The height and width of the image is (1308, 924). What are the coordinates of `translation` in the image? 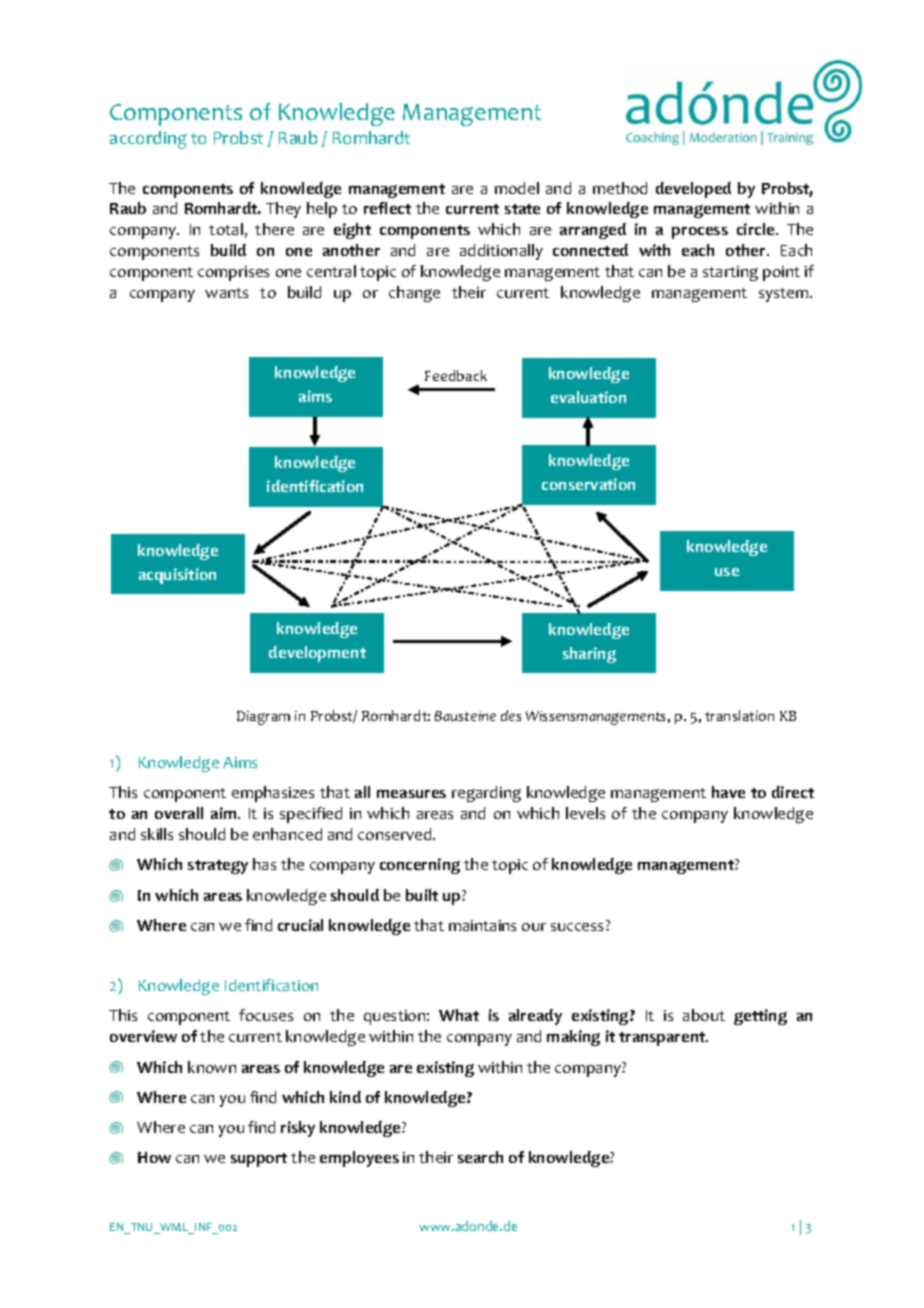 It's located at (739, 715).
